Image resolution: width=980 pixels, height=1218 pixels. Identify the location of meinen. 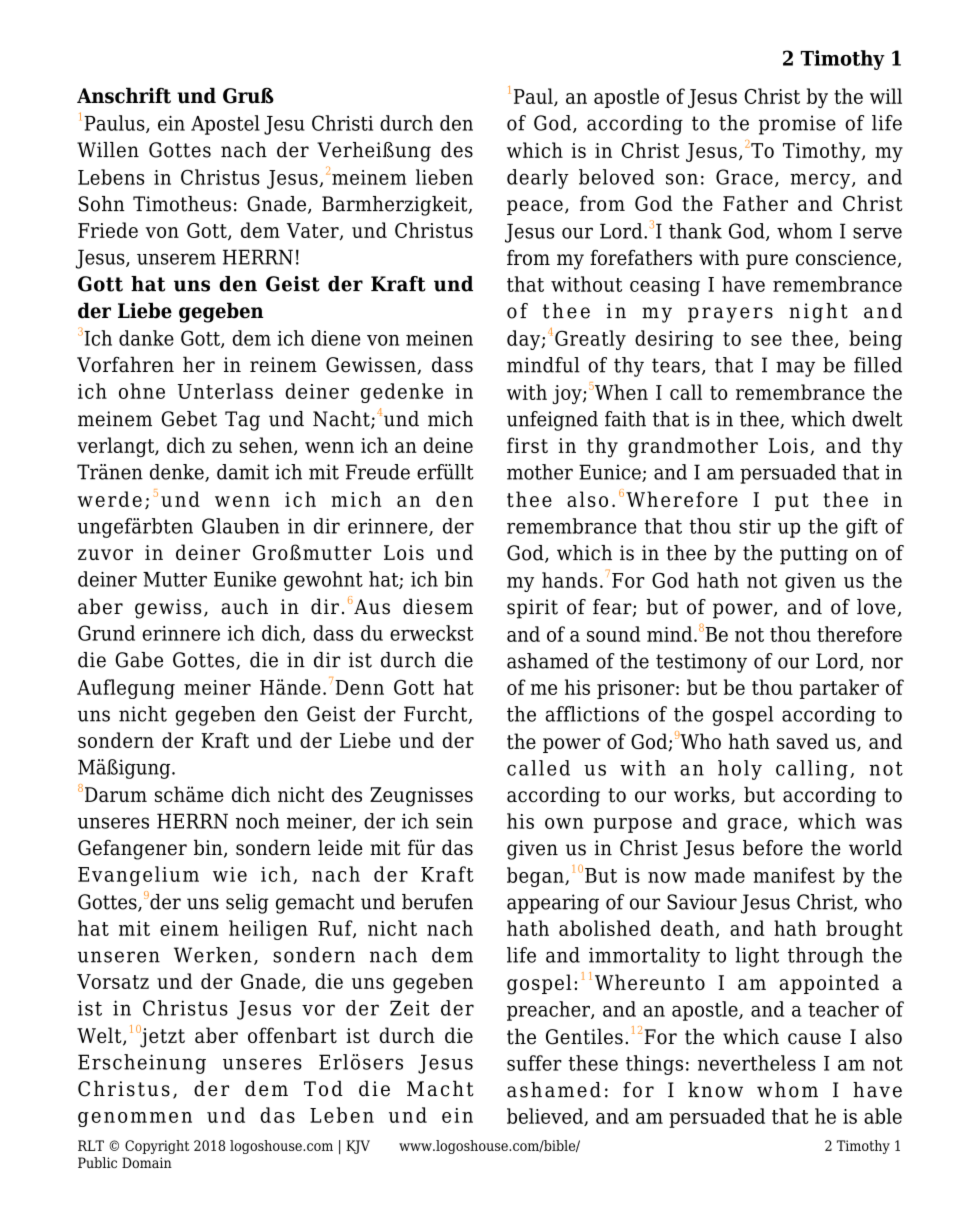
(439, 338).
